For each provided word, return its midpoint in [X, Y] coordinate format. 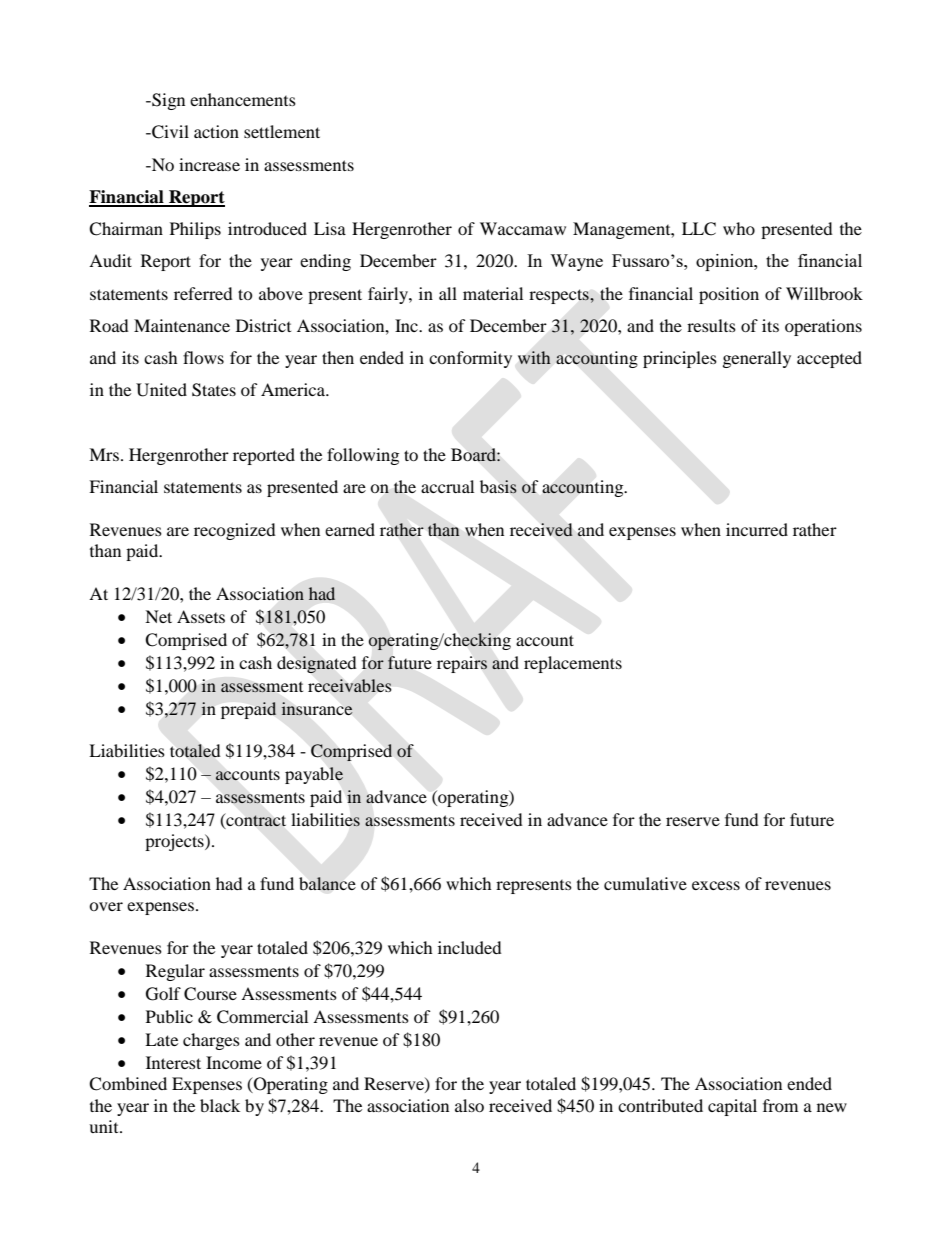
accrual [447, 486]
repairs [462, 664]
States [214, 390]
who [739, 228]
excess [716, 885]
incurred [757, 529]
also [469, 1105]
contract [255, 820]
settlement [282, 131]
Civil [169, 132]
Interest [173, 1062]
